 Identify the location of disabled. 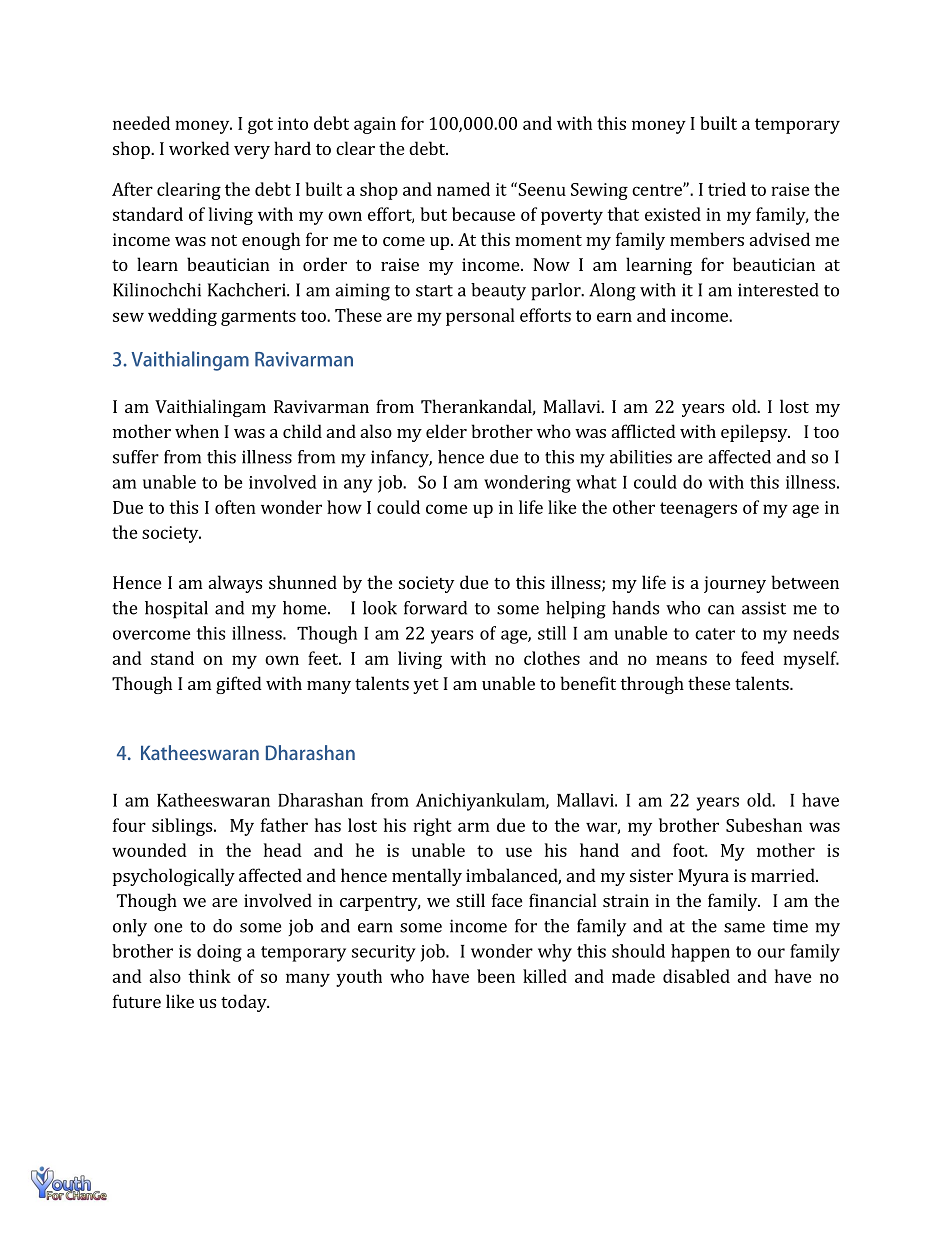
(696, 976).
